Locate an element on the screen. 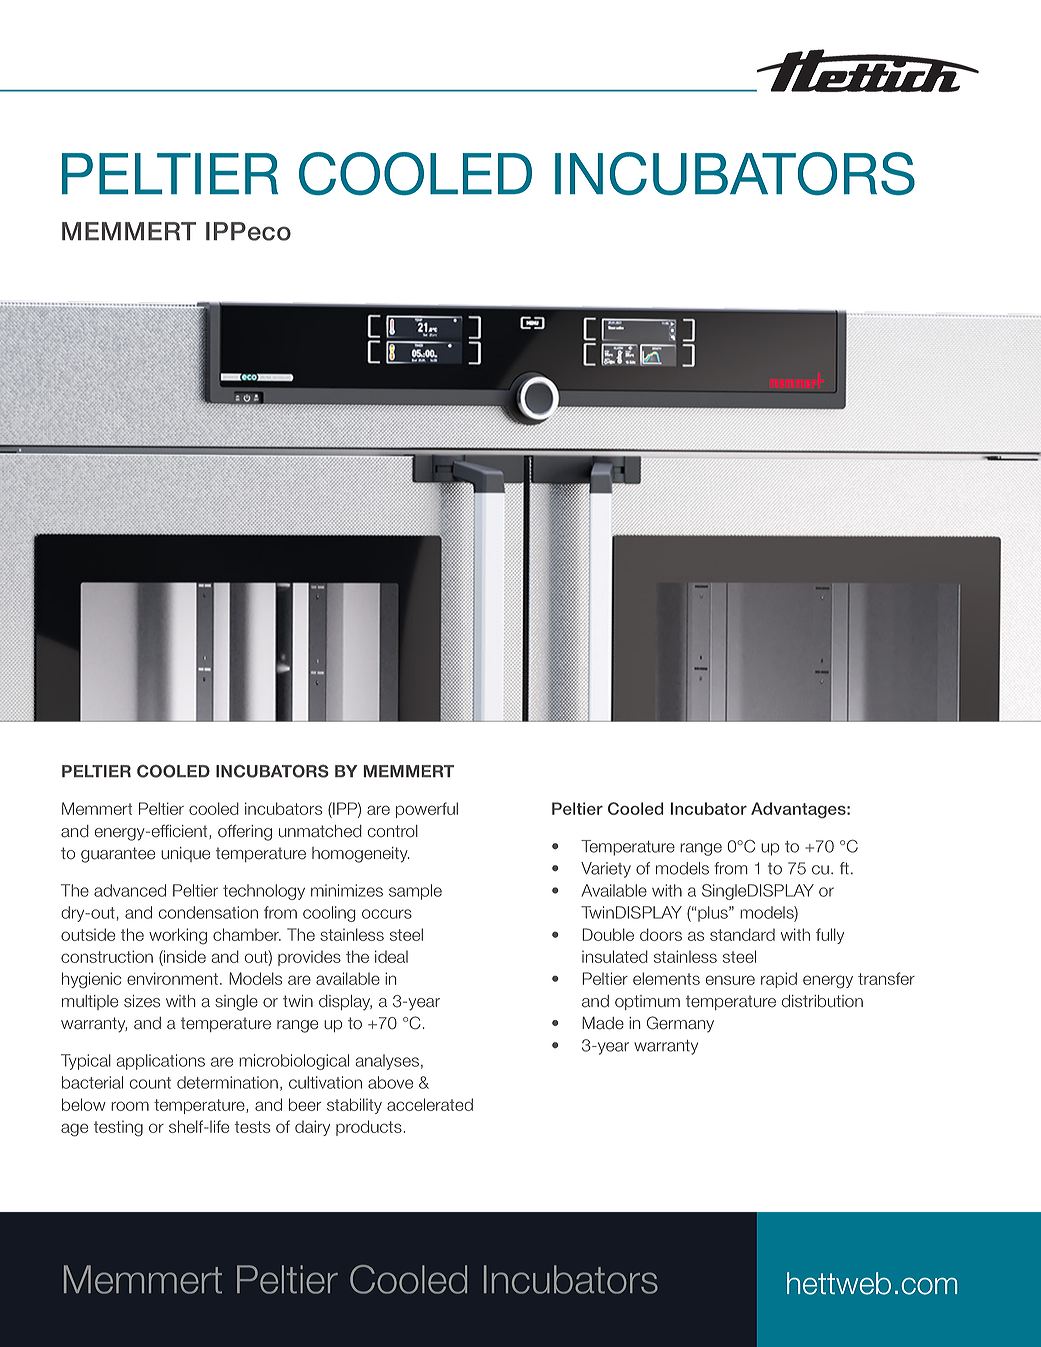  condensation is located at coordinates (208, 912).
